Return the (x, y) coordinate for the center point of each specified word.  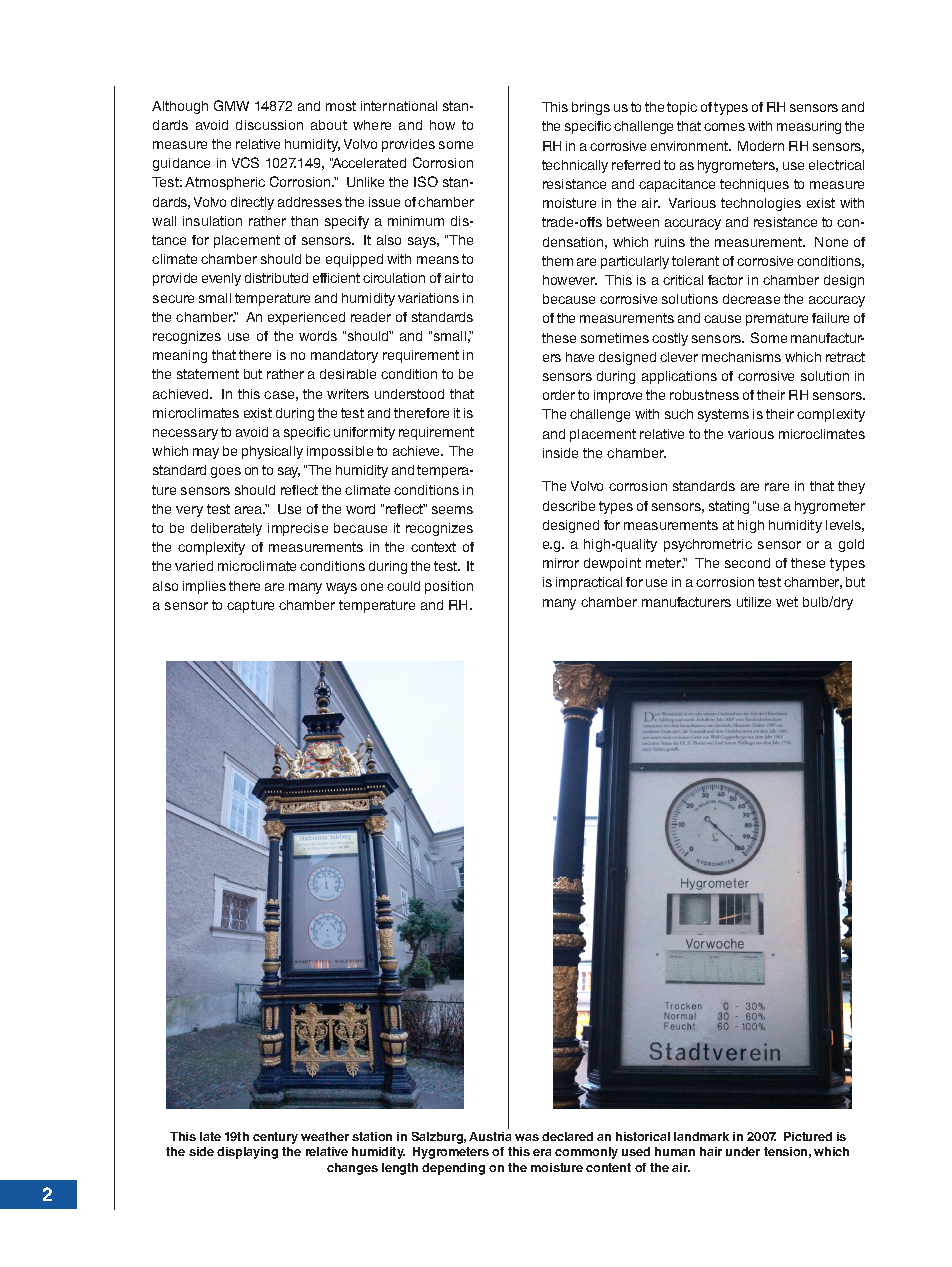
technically (575, 166)
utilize (754, 602)
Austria (490, 1136)
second (747, 563)
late (210, 1136)
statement (208, 374)
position (449, 587)
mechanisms (741, 357)
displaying (247, 1153)
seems (452, 510)
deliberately (226, 529)
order (559, 395)
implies (204, 587)
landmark (701, 1136)
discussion (269, 125)
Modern (761, 146)
